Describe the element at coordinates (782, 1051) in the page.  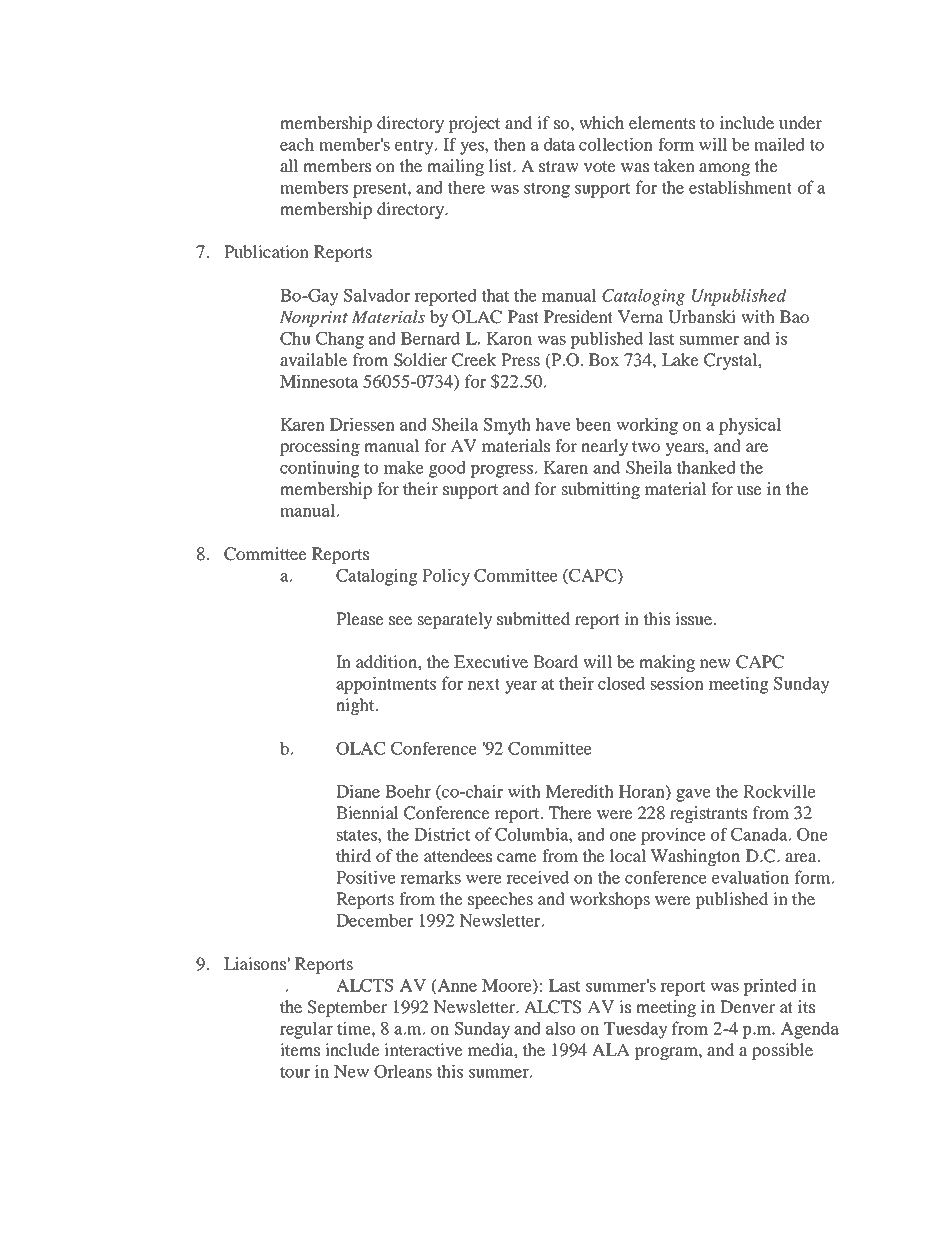
I see `possible` at that location.
